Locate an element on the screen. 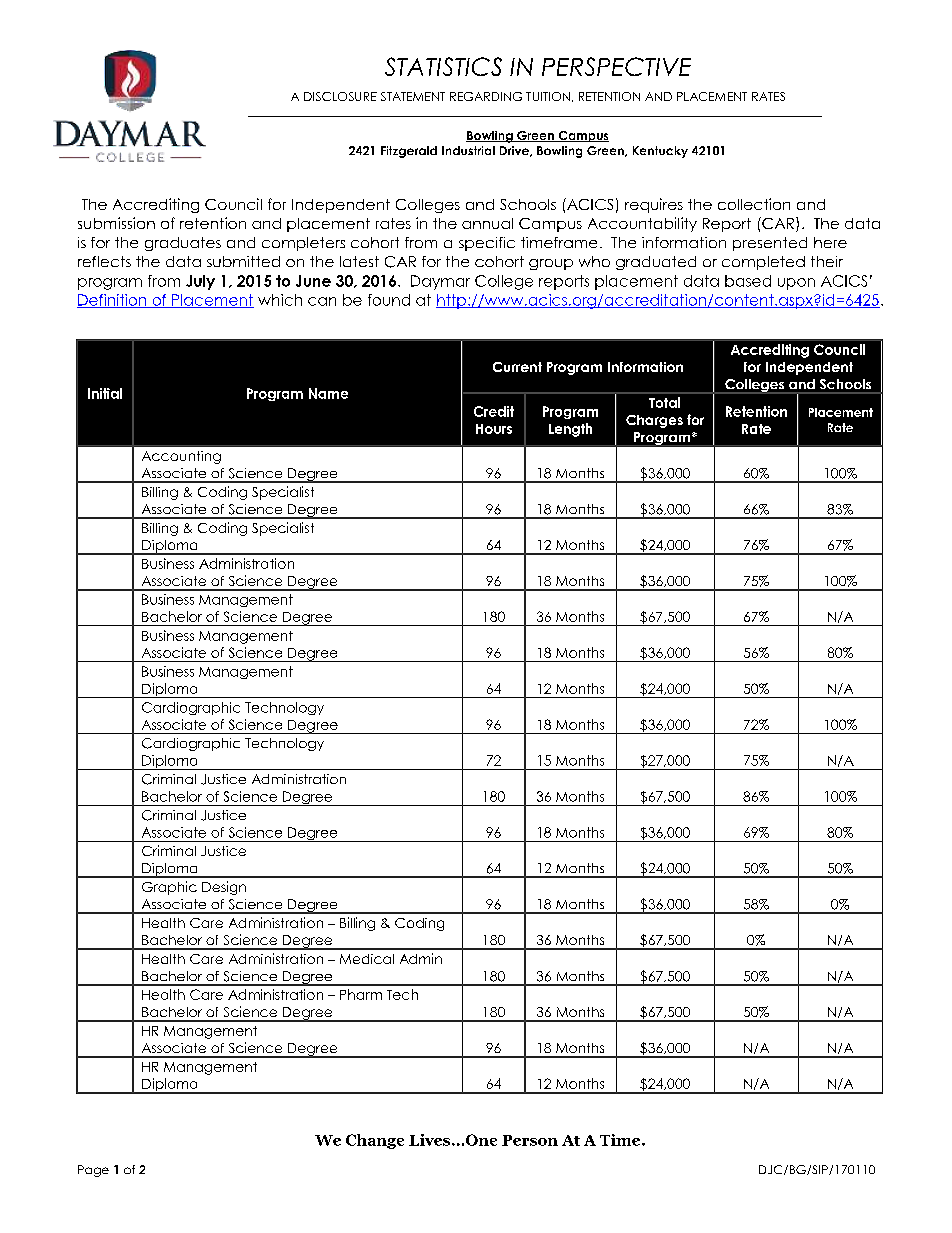 Image resolution: width=952 pixels, height=1233 pixels. Person is located at coordinates (530, 1140).
